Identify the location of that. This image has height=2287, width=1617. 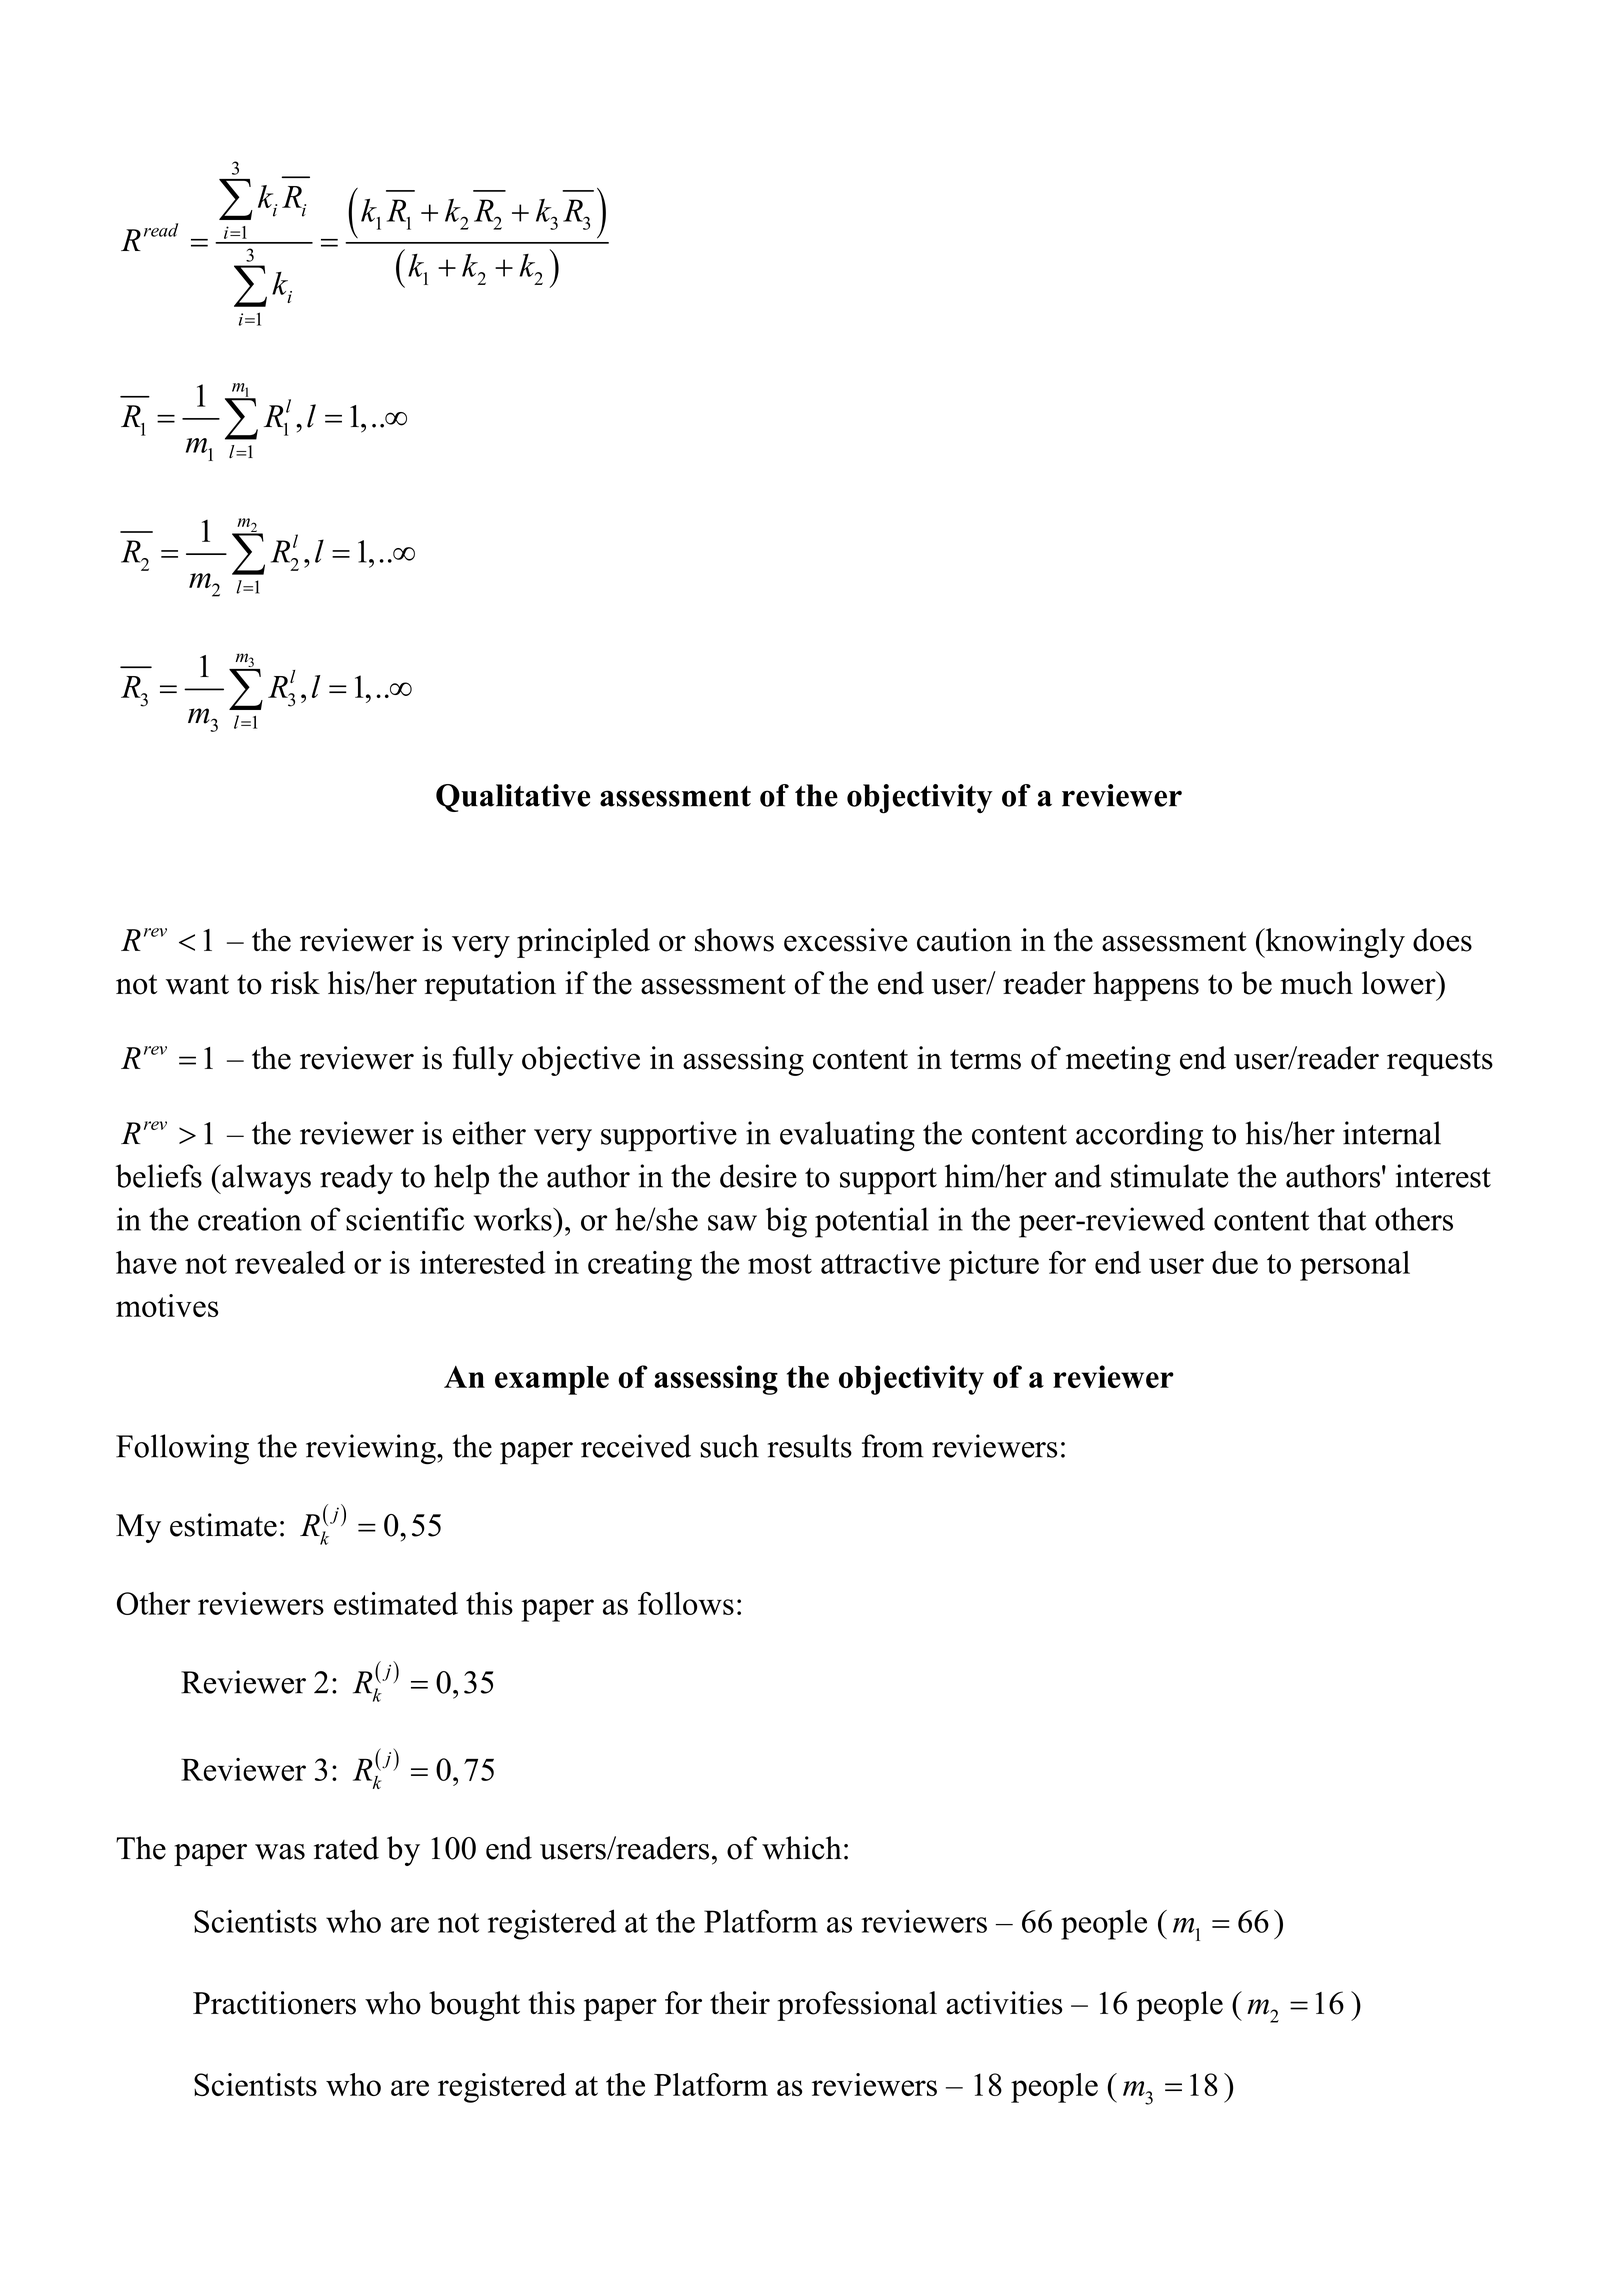
(1342, 1219).
